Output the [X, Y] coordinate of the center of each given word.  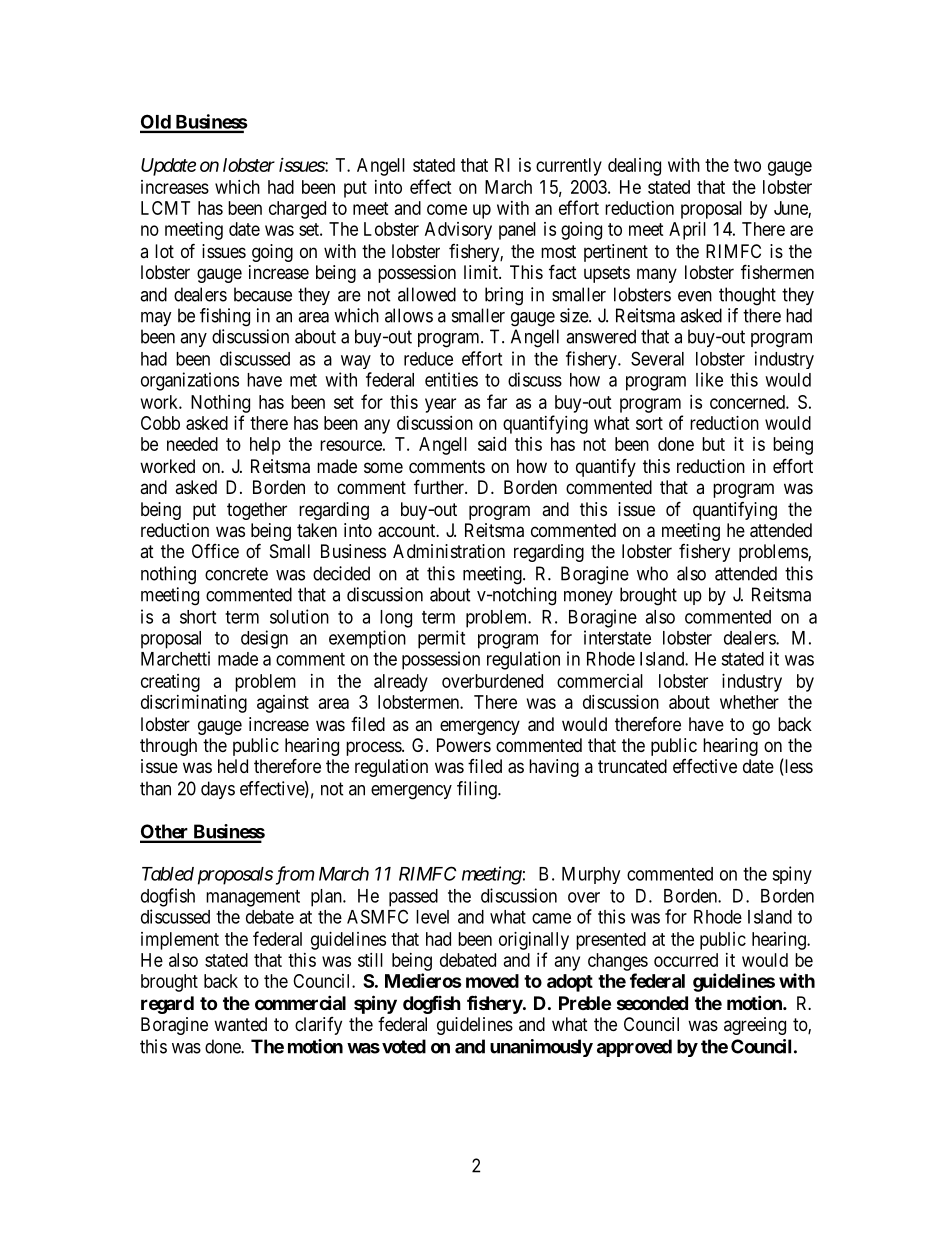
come [447, 209]
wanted [240, 1024]
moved [492, 981]
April [687, 231]
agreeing [755, 1026]
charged [297, 210]
